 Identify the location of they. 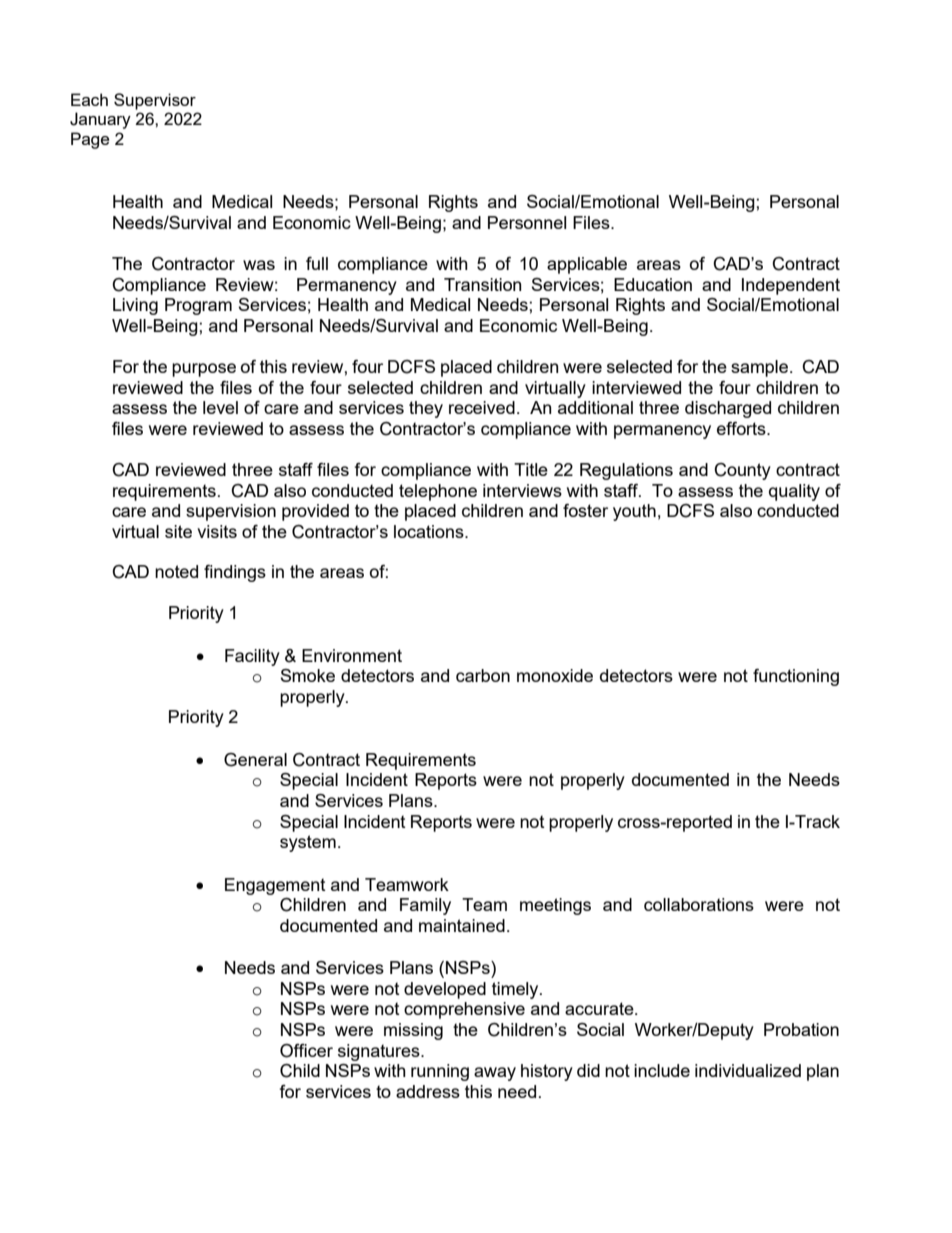
(426, 409).
